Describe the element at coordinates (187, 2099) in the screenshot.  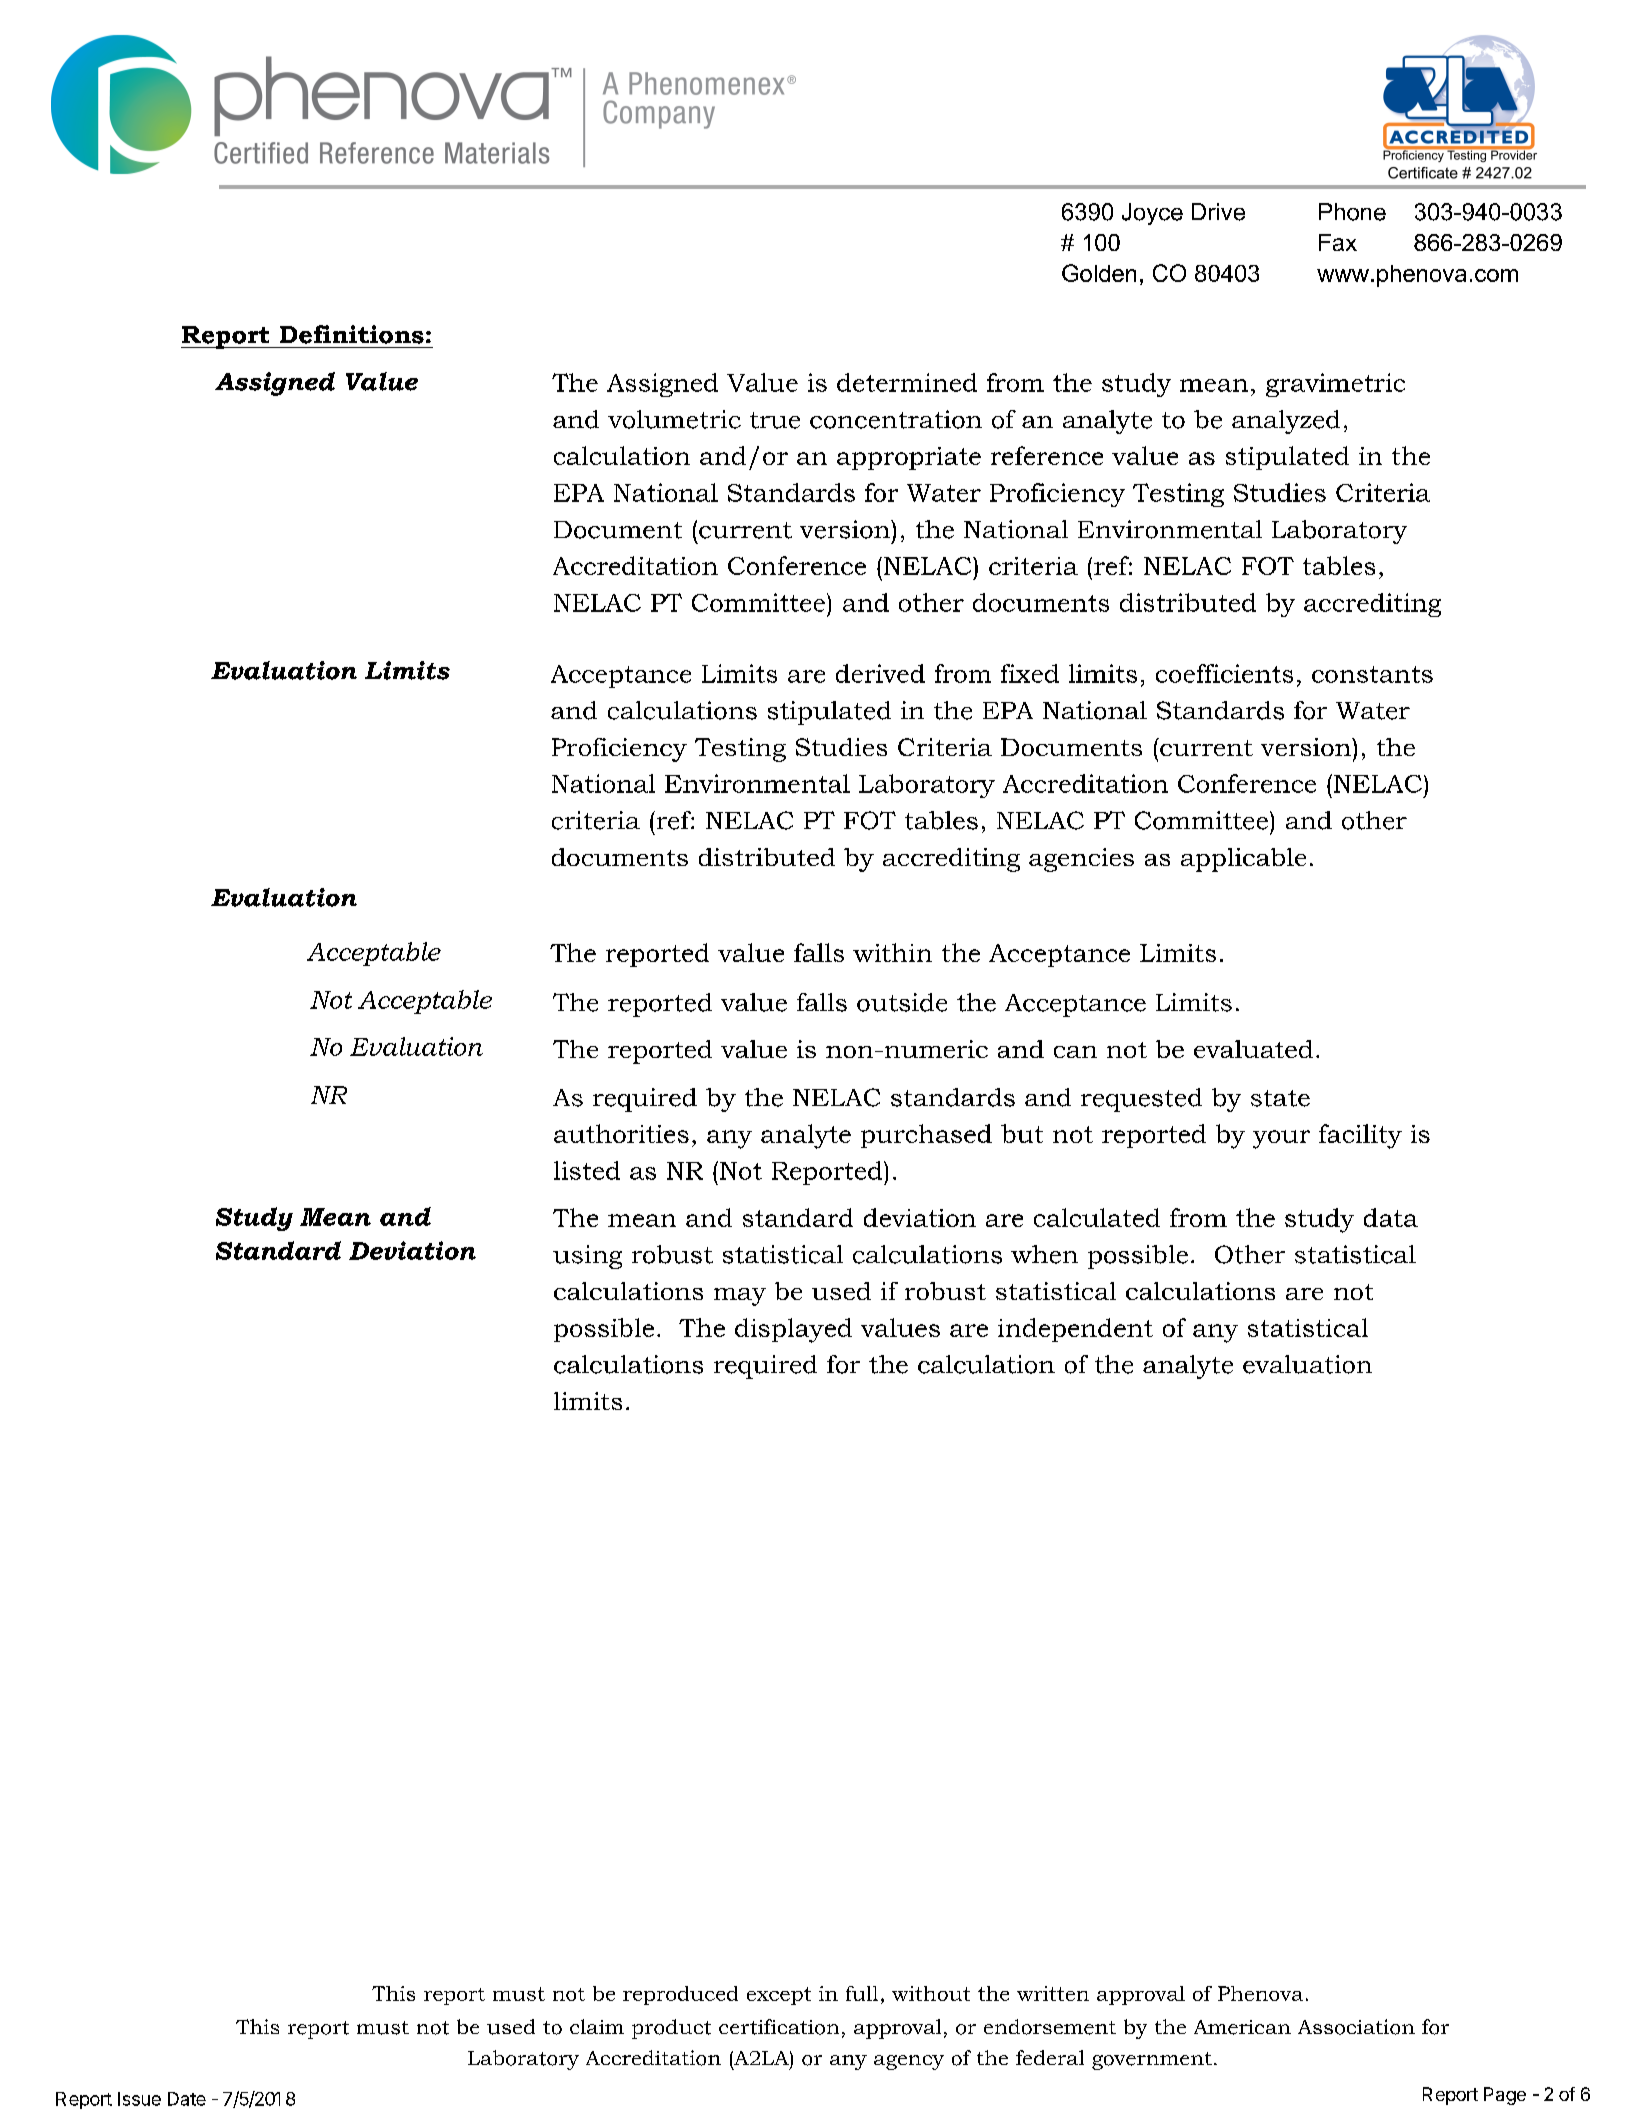
I see `Date` at that location.
